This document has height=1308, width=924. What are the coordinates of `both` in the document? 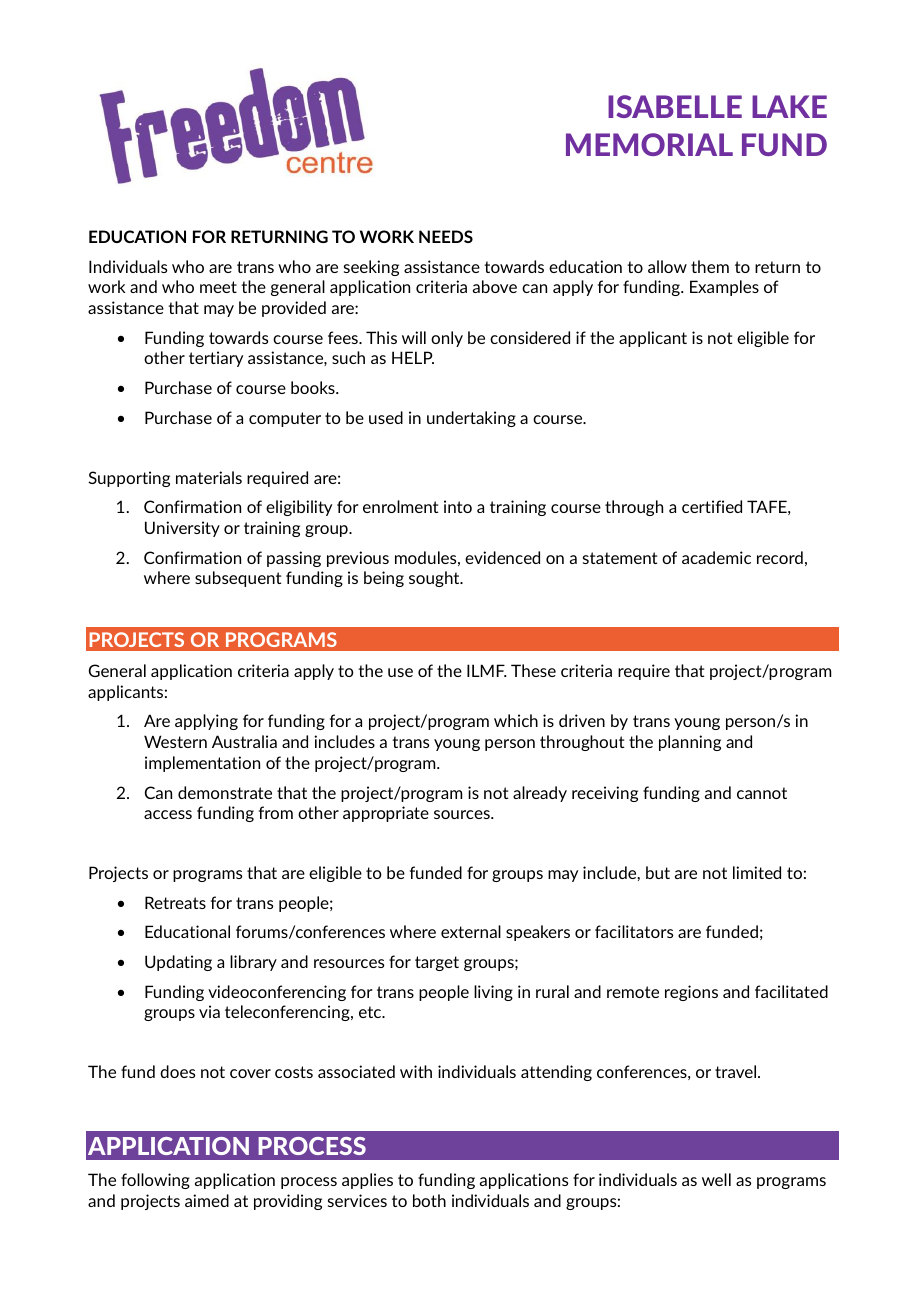 It's located at (429, 1200).
